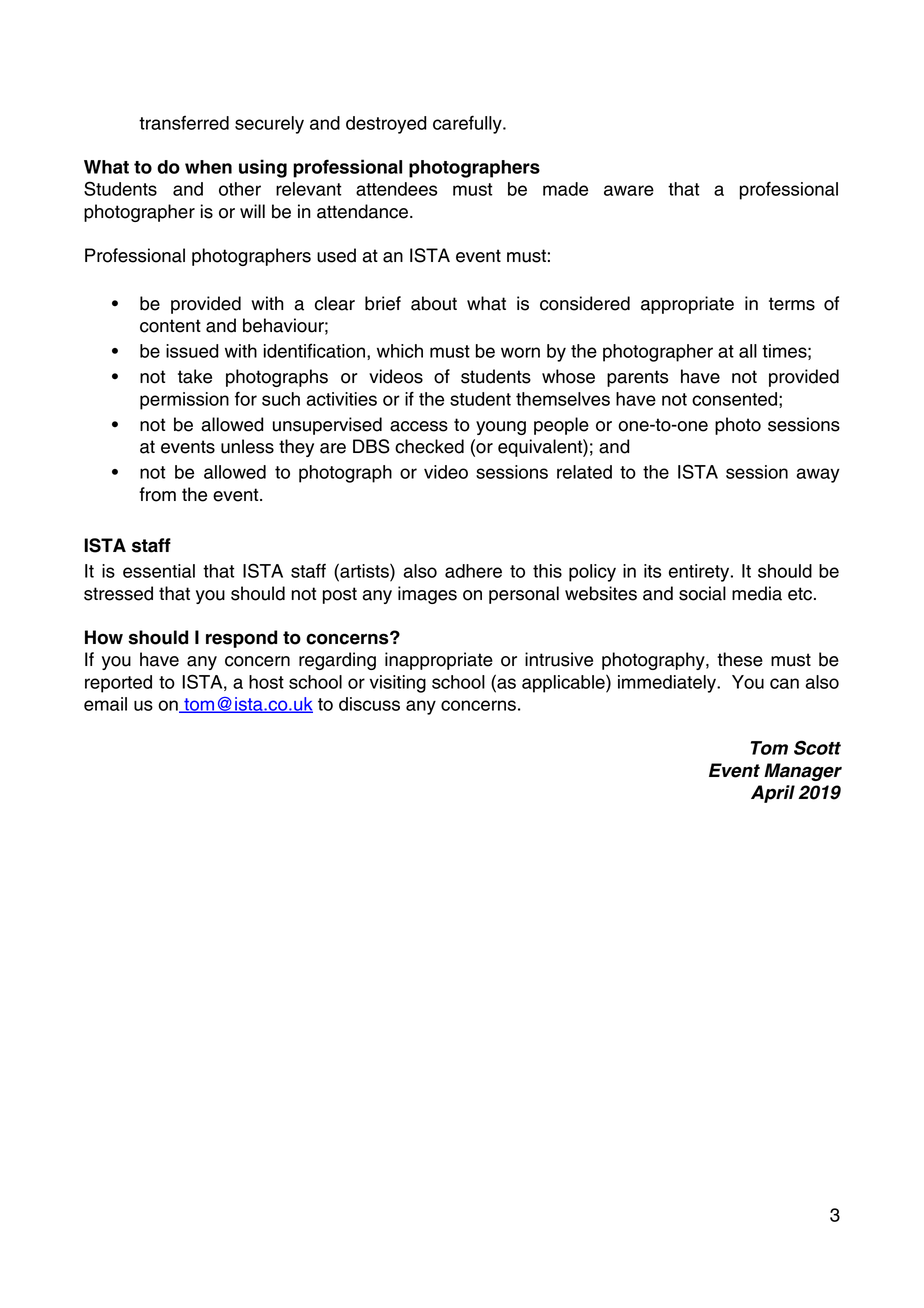  I want to click on email, so click(105, 704).
